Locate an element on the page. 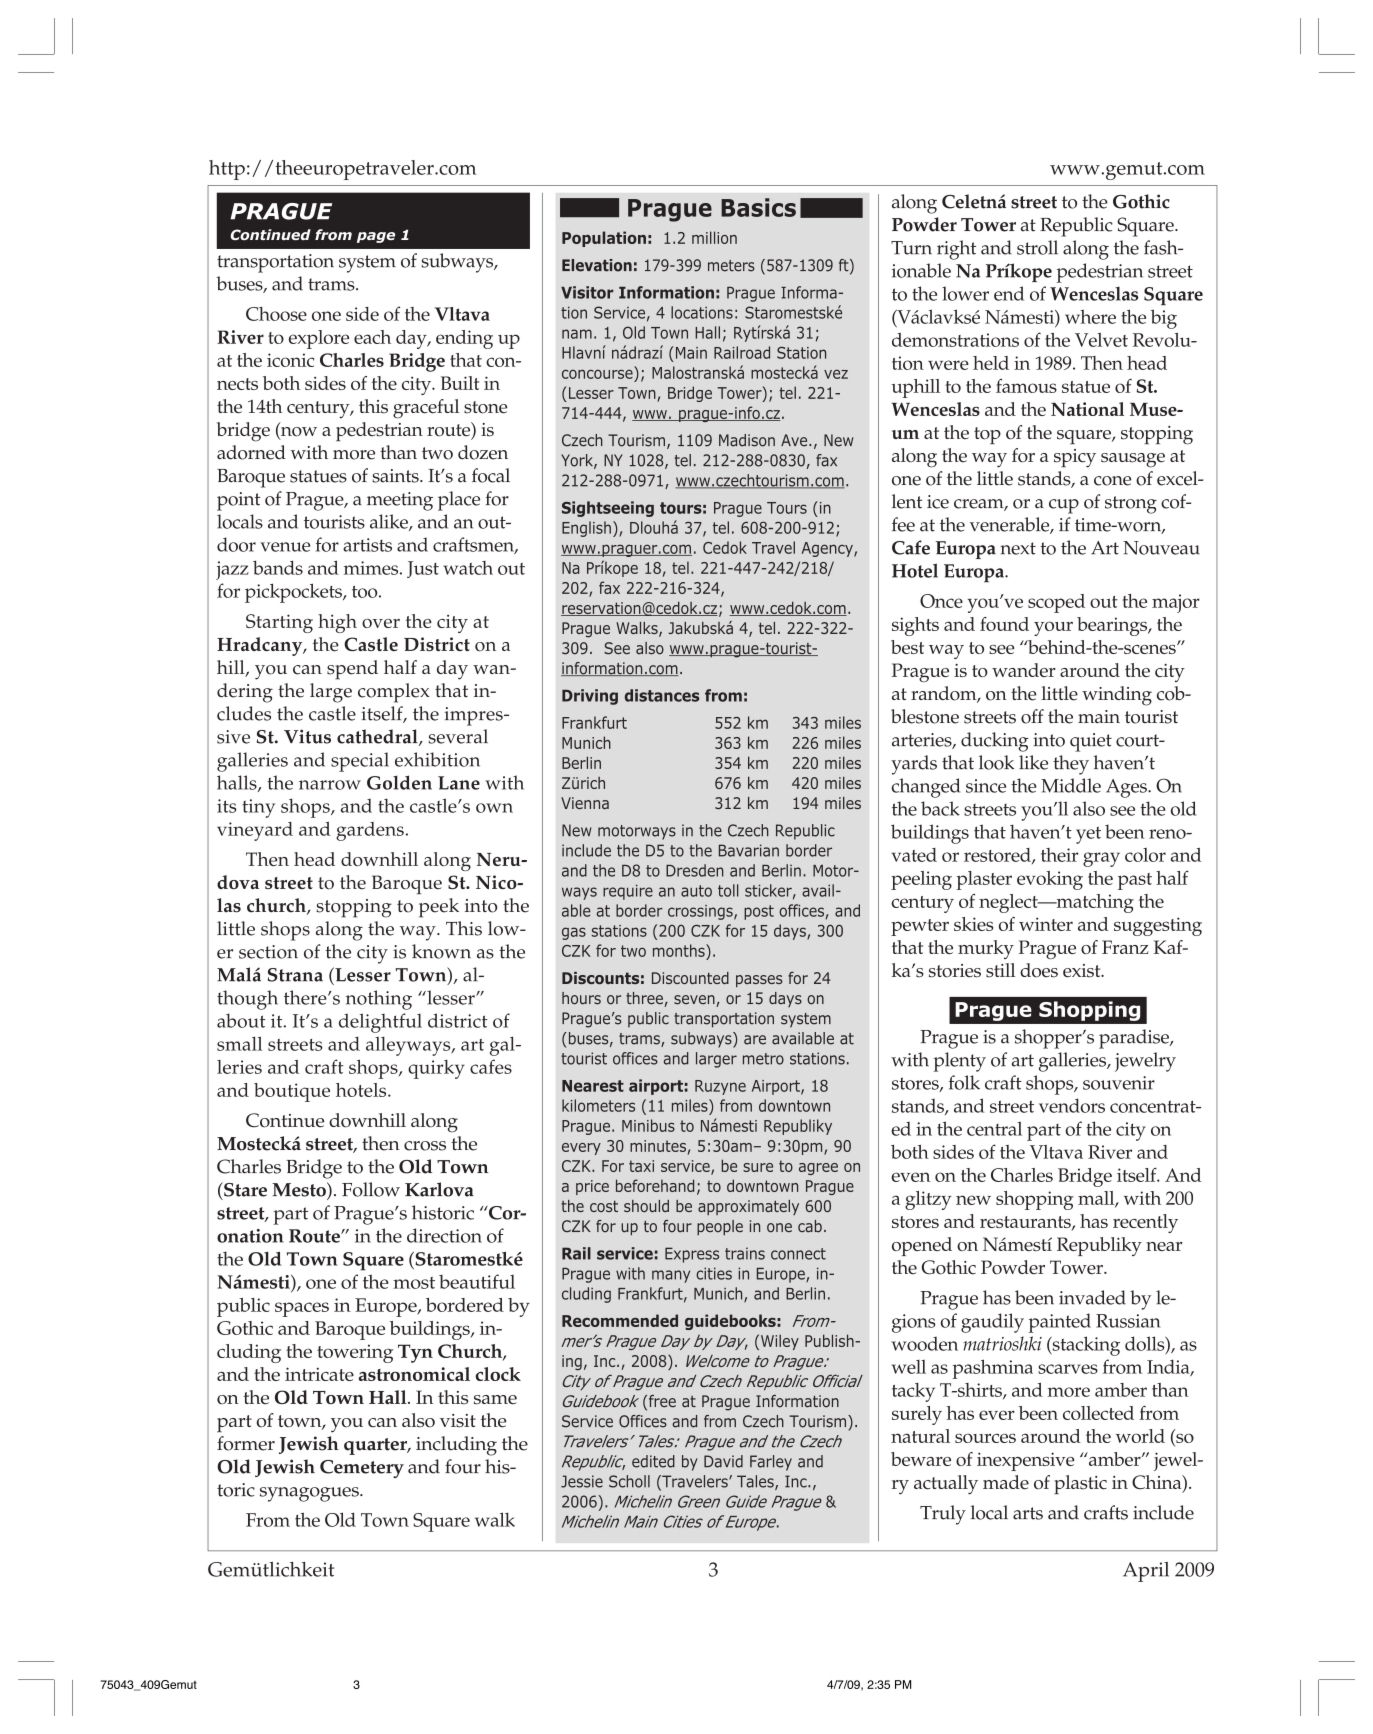 Image resolution: width=1373 pixels, height=1734 pixels. exist is located at coordinates (1083, 971).
